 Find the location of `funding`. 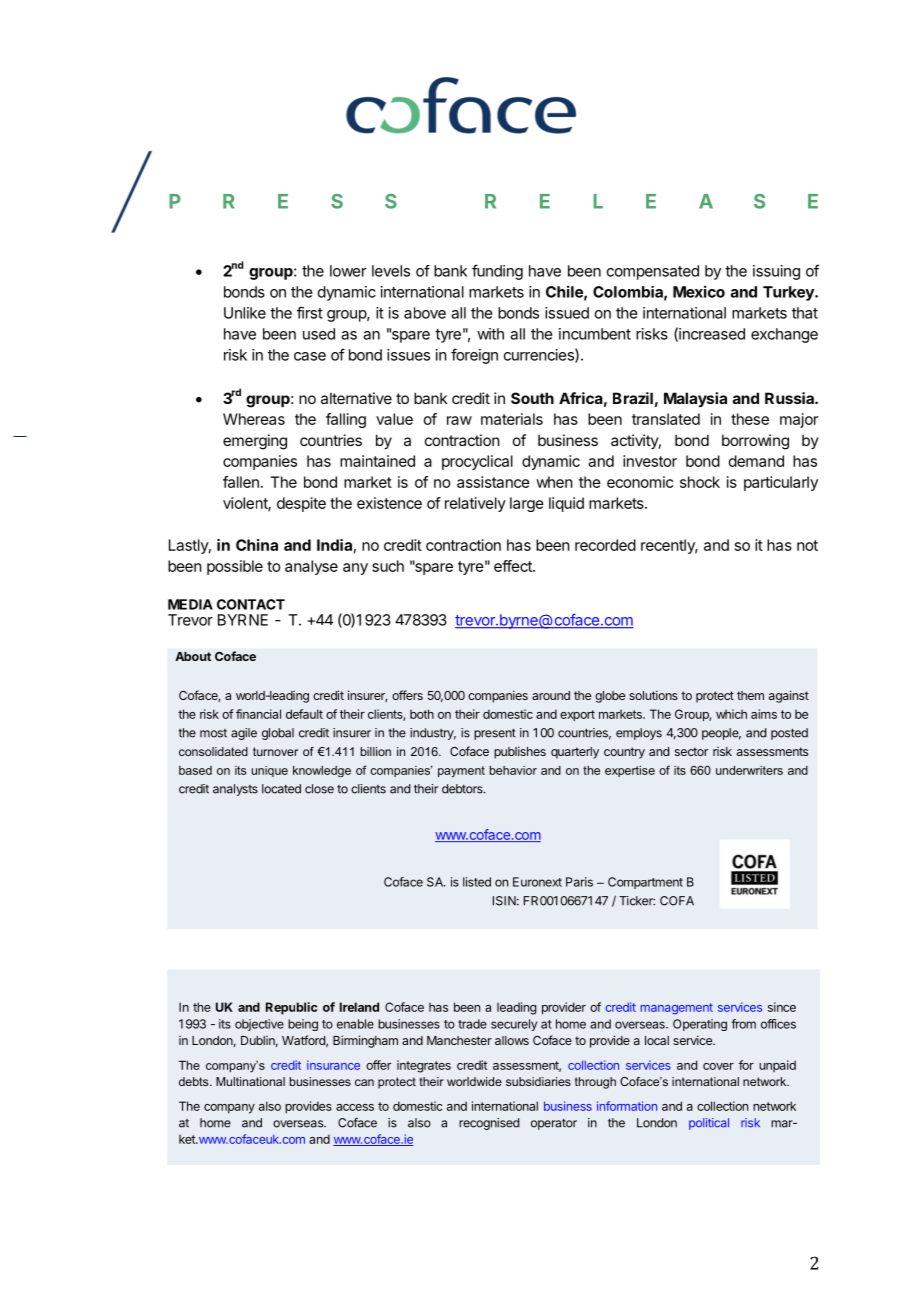

funding is located at coordinates (497, 272).
